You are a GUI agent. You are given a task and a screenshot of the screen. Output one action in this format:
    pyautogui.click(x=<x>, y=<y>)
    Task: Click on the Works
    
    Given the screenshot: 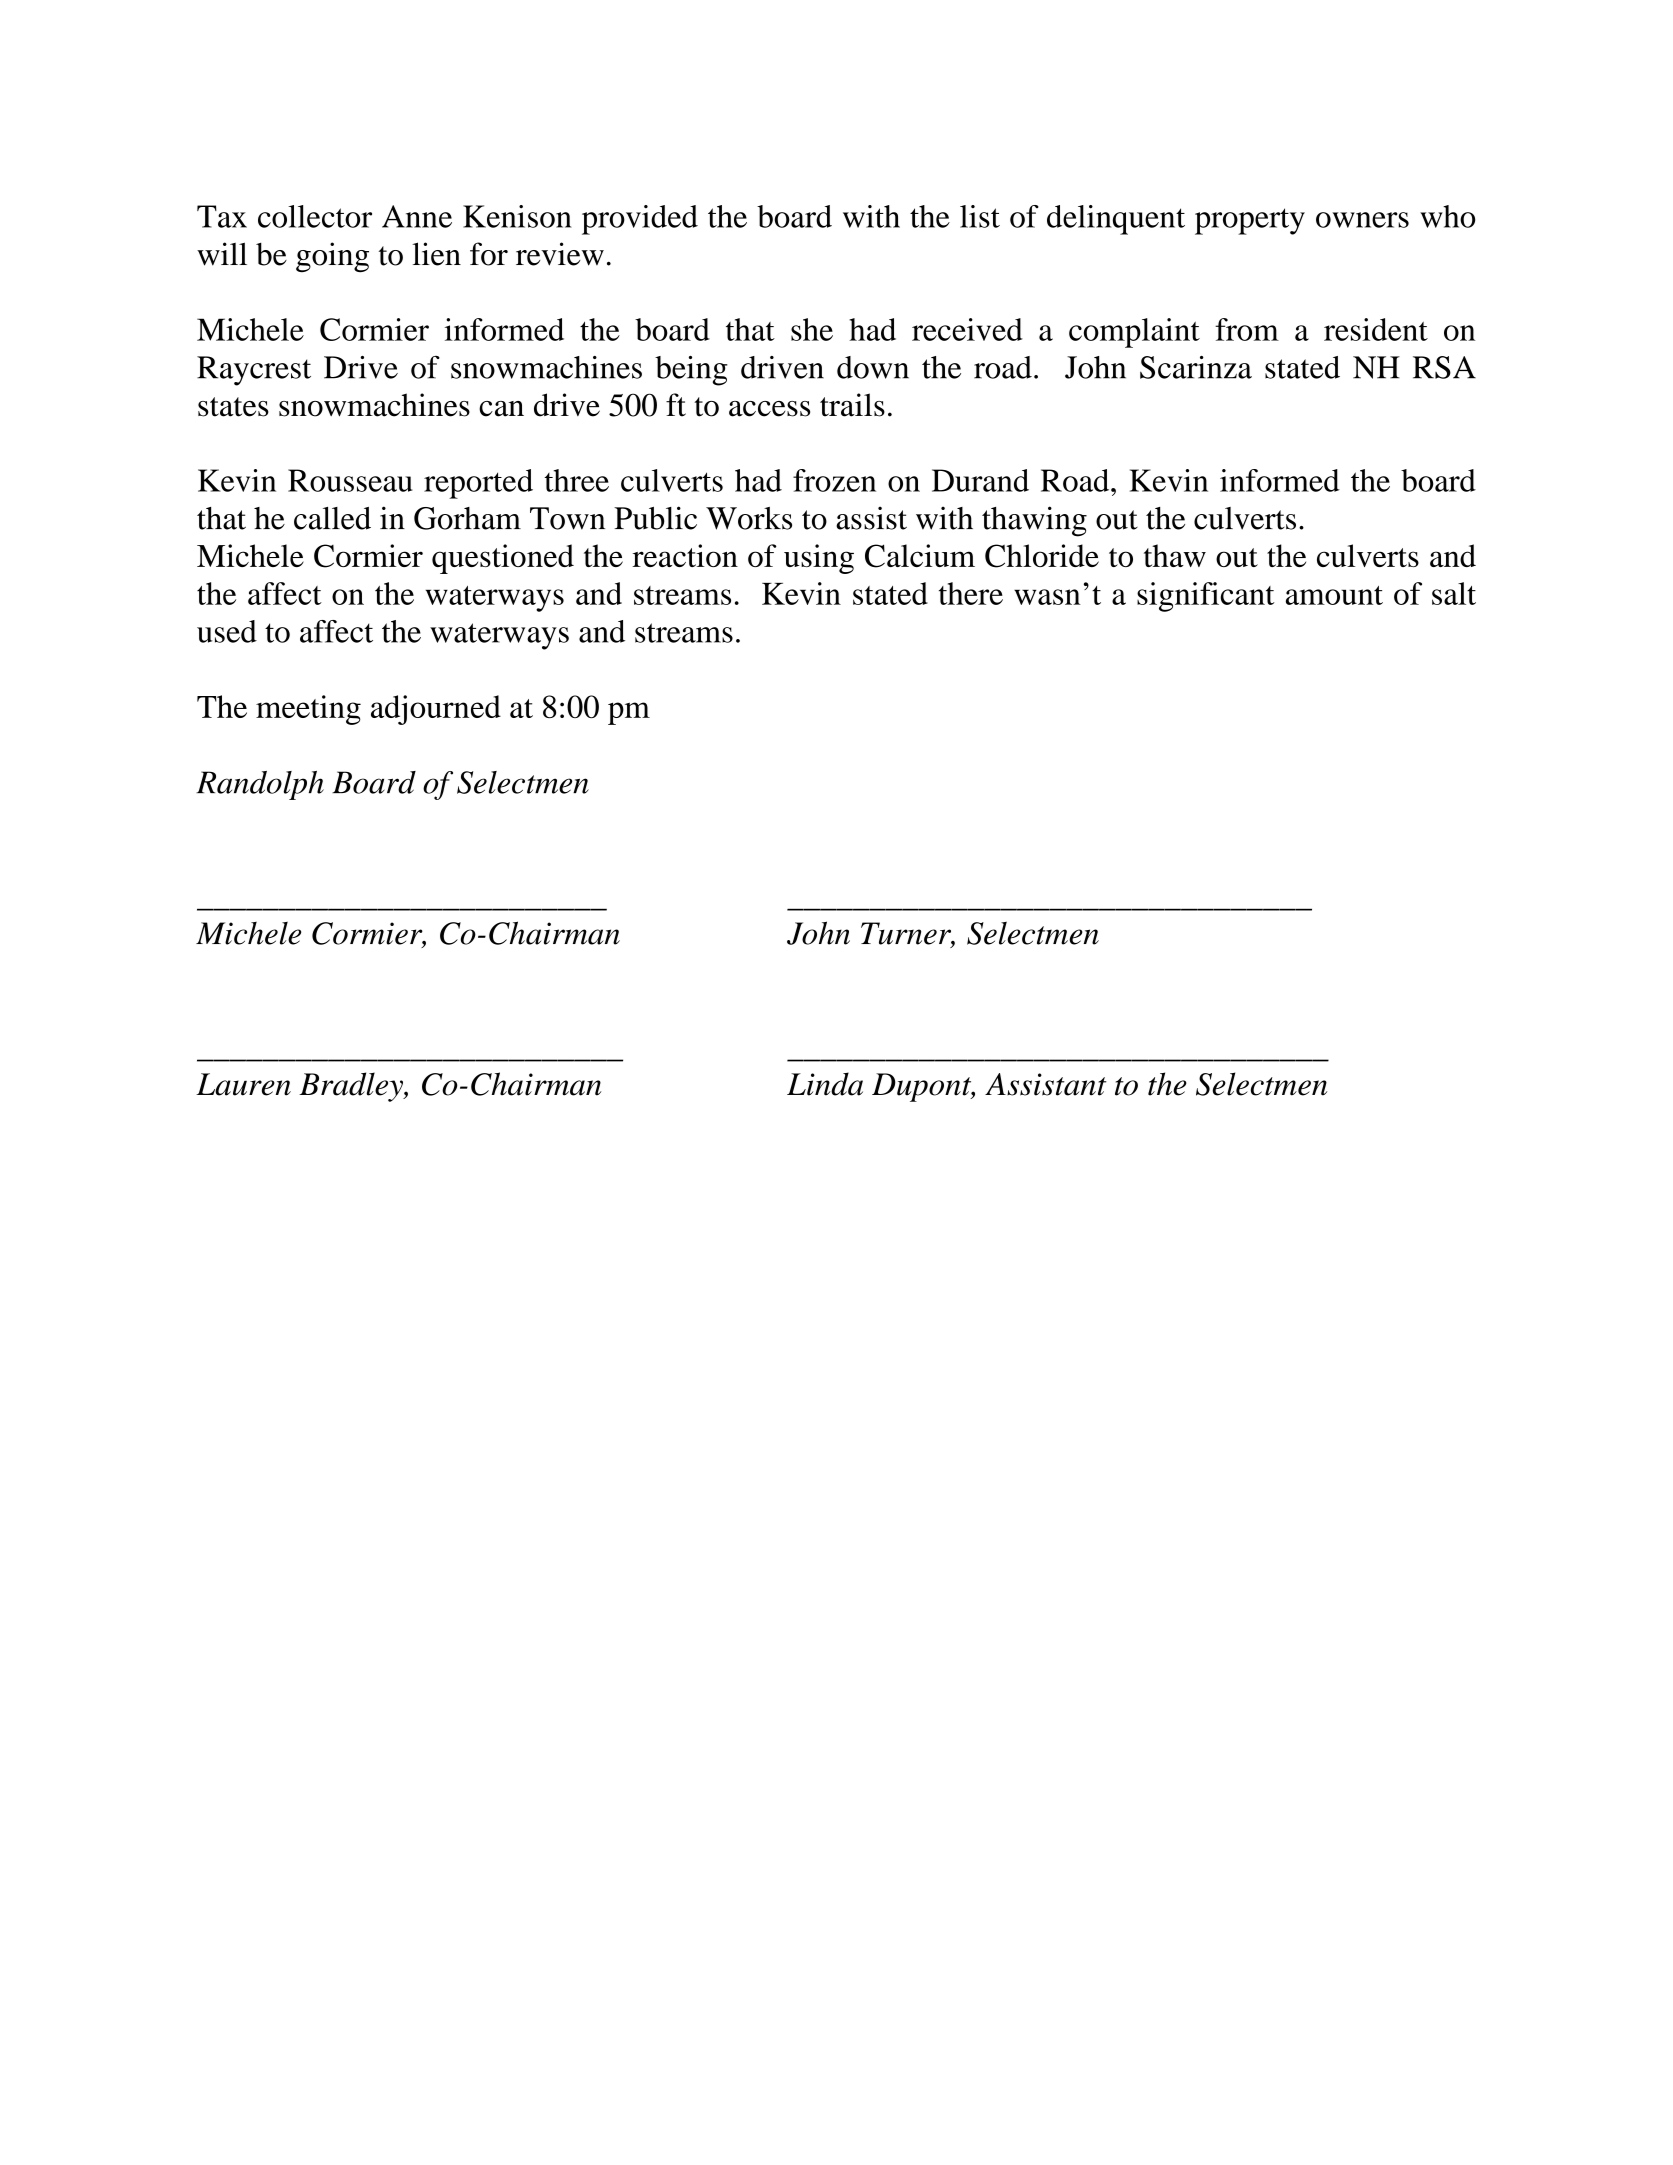 What is the action you would take?
    pyautogui.click(x=749, y=518)
